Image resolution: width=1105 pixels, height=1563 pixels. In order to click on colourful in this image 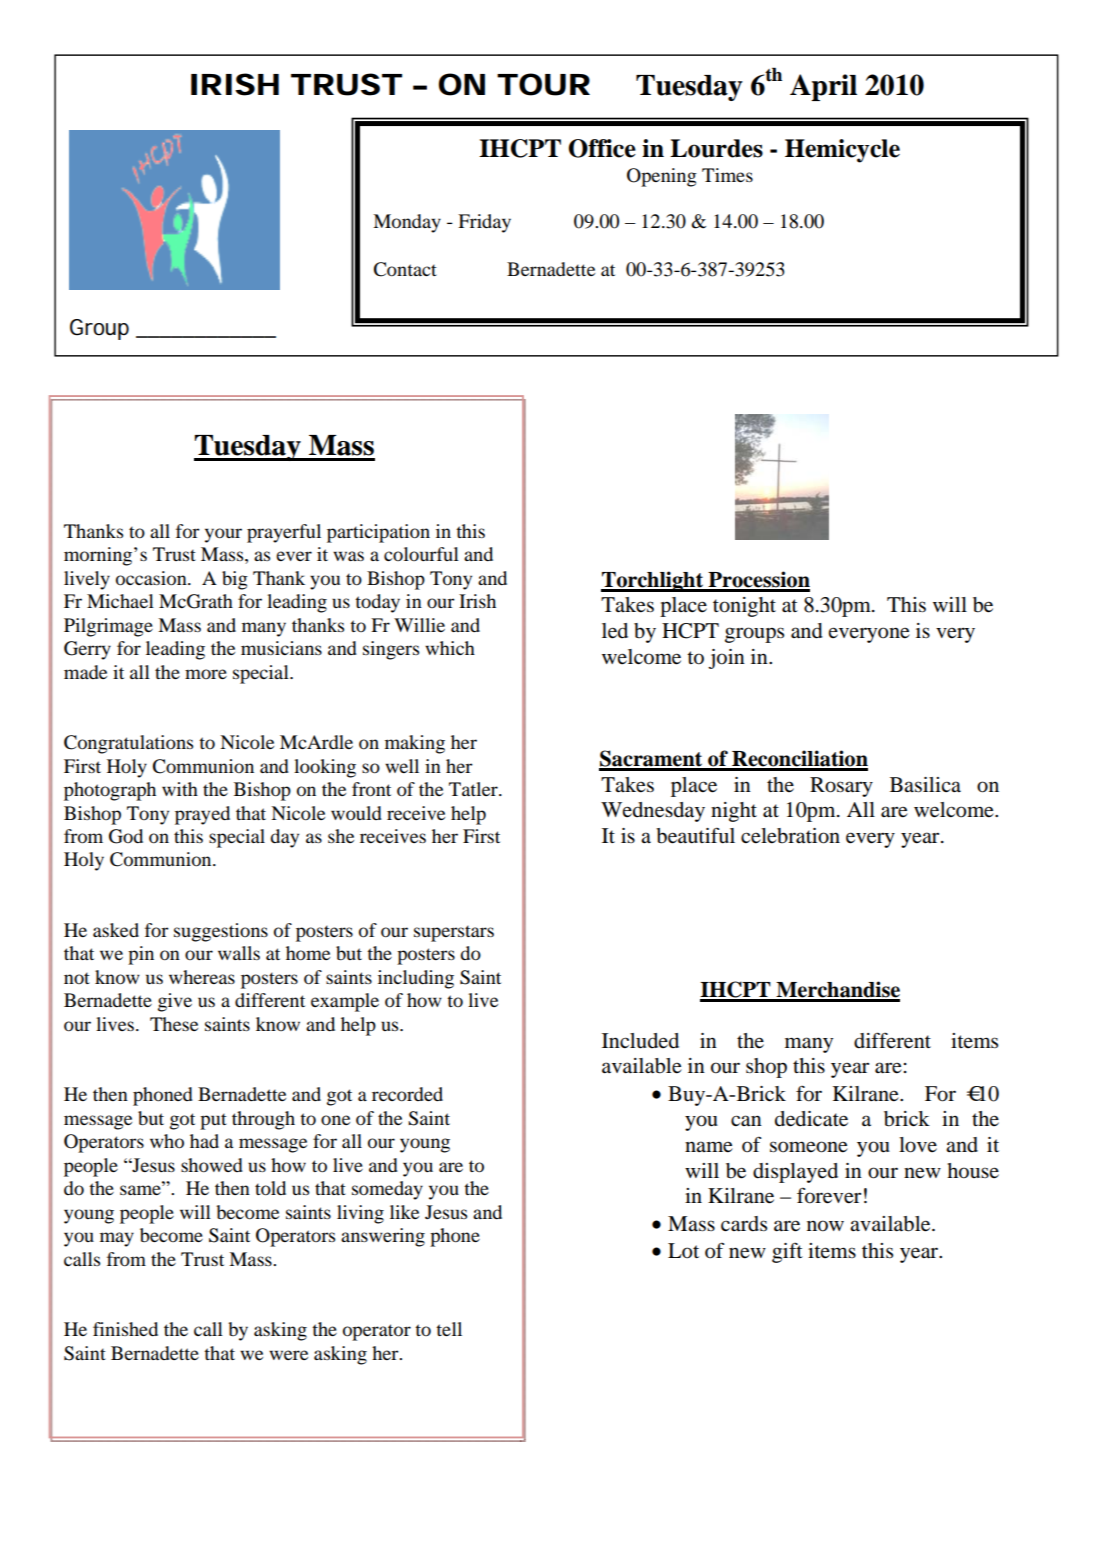, I will do `click(421, 554)`.
